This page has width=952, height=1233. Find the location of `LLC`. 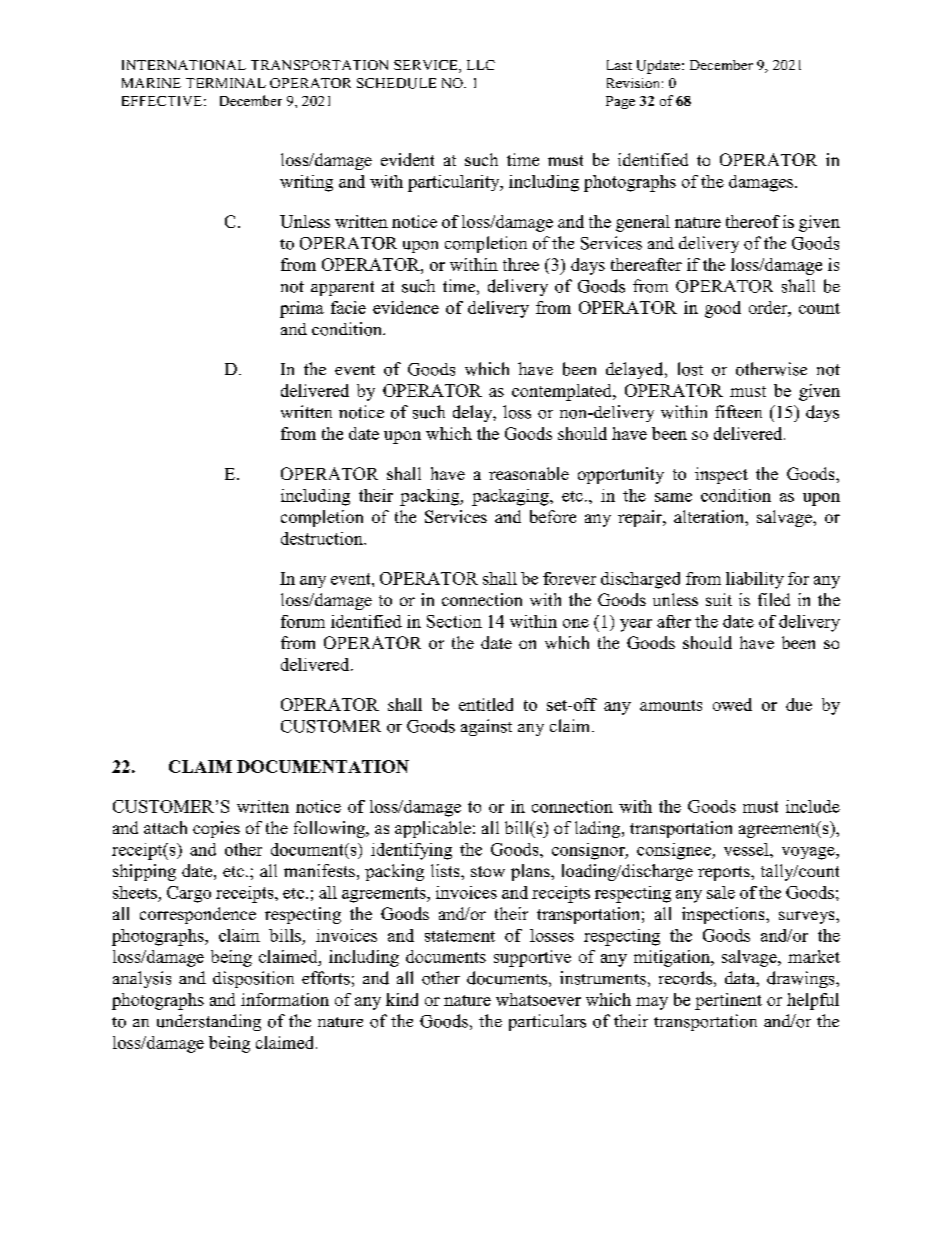

LLC is located at coordinates (481, 65).
